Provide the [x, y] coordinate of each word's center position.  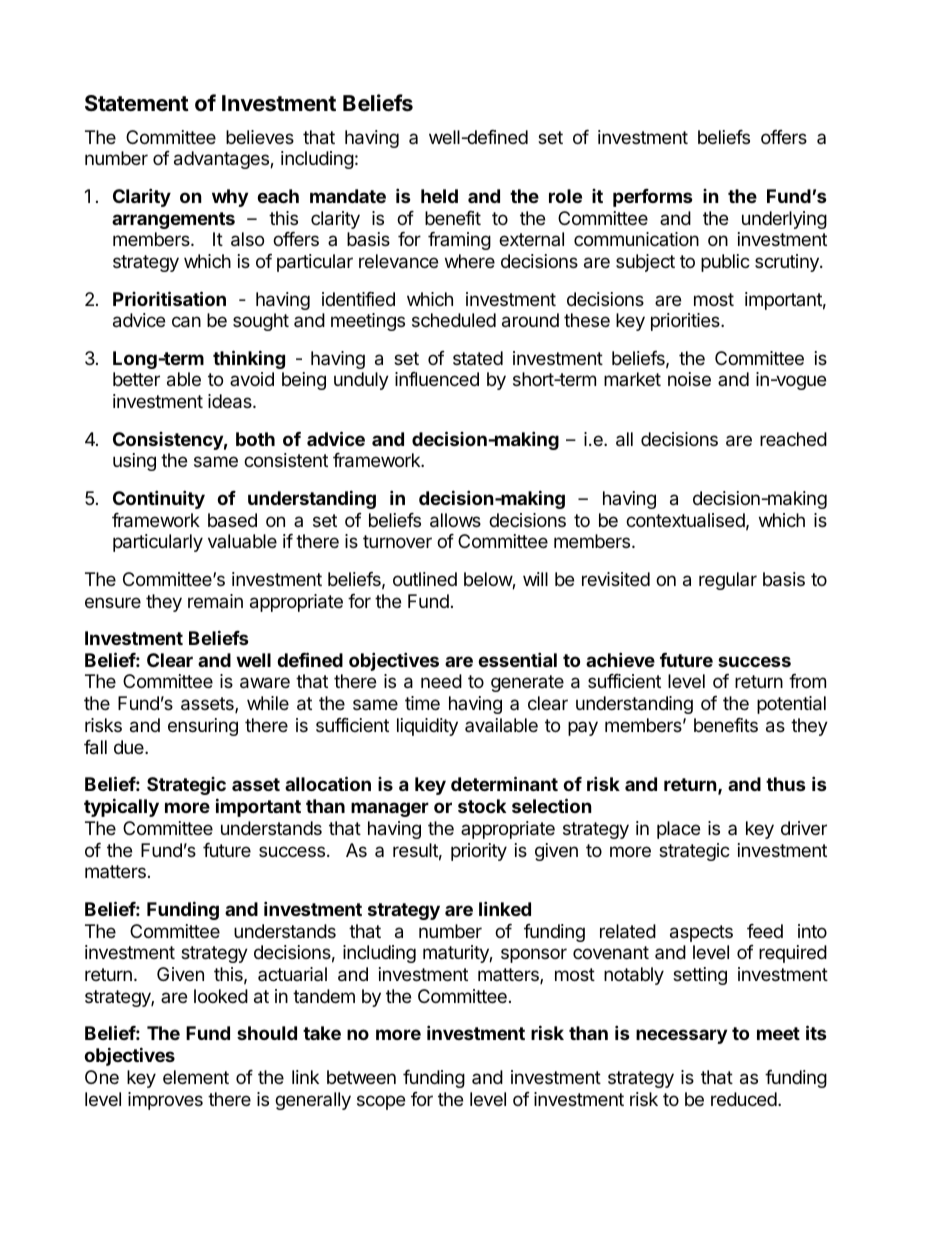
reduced [745, 1099]
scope [381, 1102]
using [134, 462]
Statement [137, 103]
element [196, 1077]
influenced [437, 379]
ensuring [203, 727]
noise [689, 379]
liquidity [427, 727]
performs [653, 198]
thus [786, 784]
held [439, 196]
